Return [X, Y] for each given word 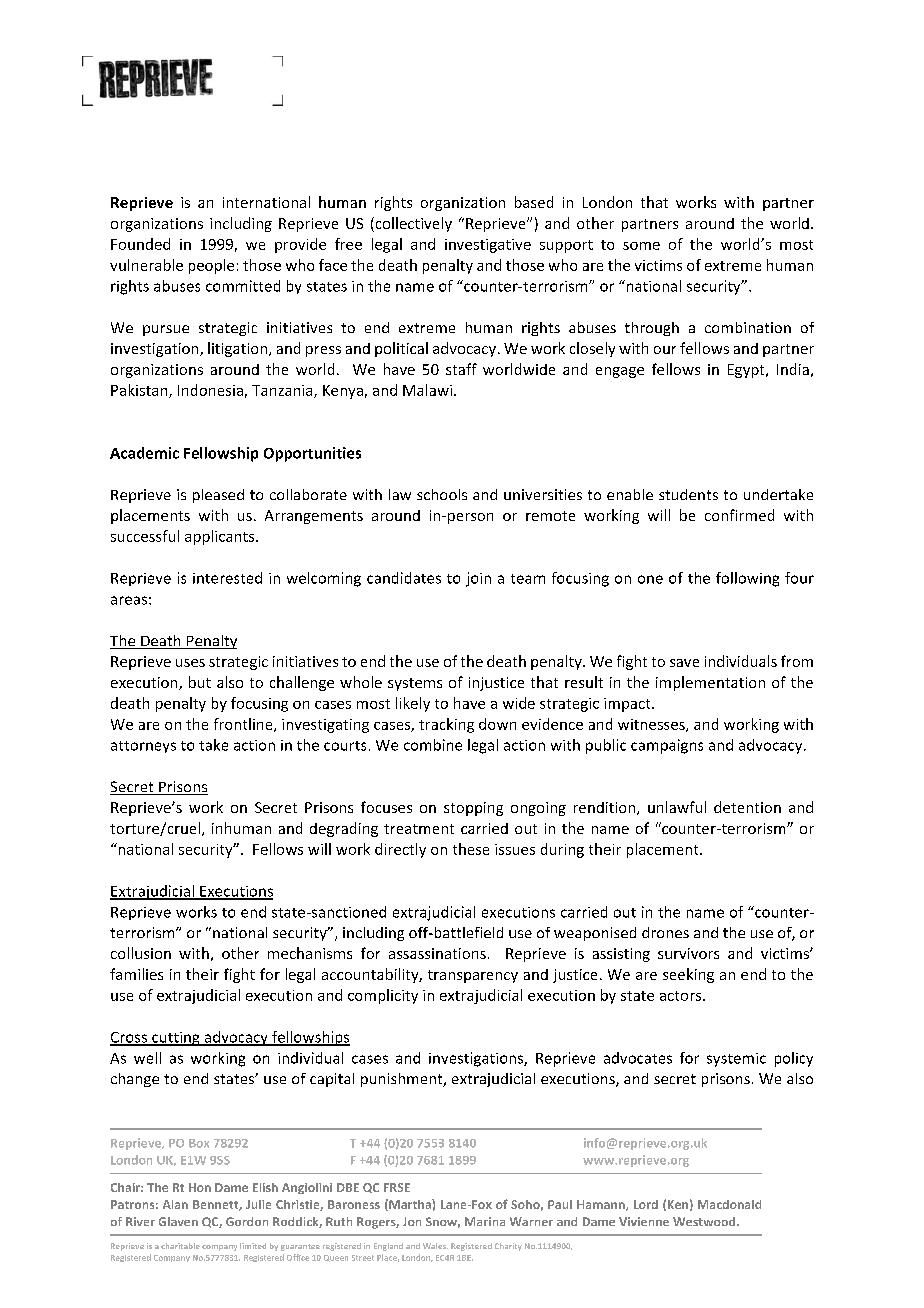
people [211, 266]
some [641, 246]
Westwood [705, 1221]
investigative [488, 246]
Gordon [247, 1221]
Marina [485, 1221]
